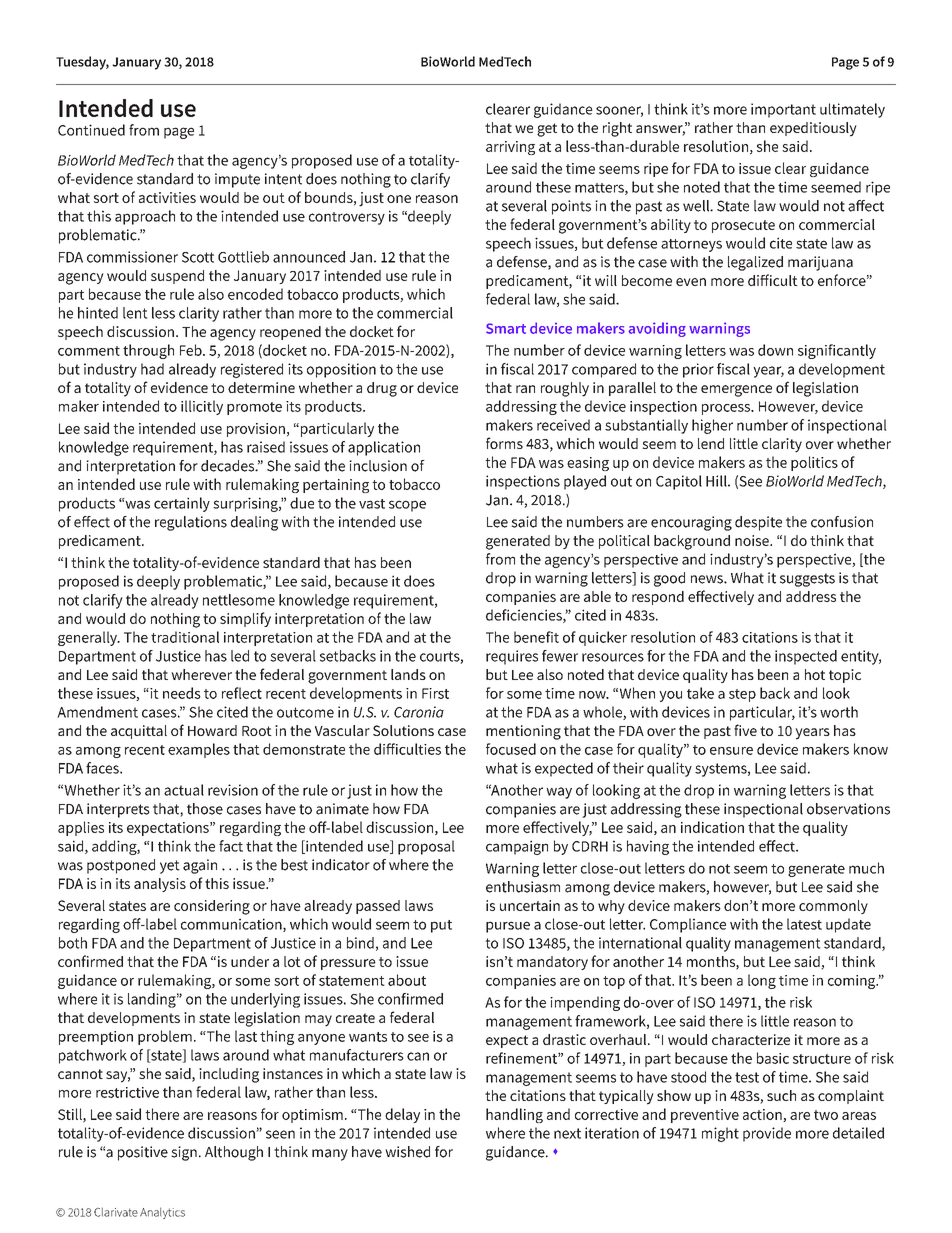 The image size is (952, 1233). I want to click on certainly, so click(182, 504).
